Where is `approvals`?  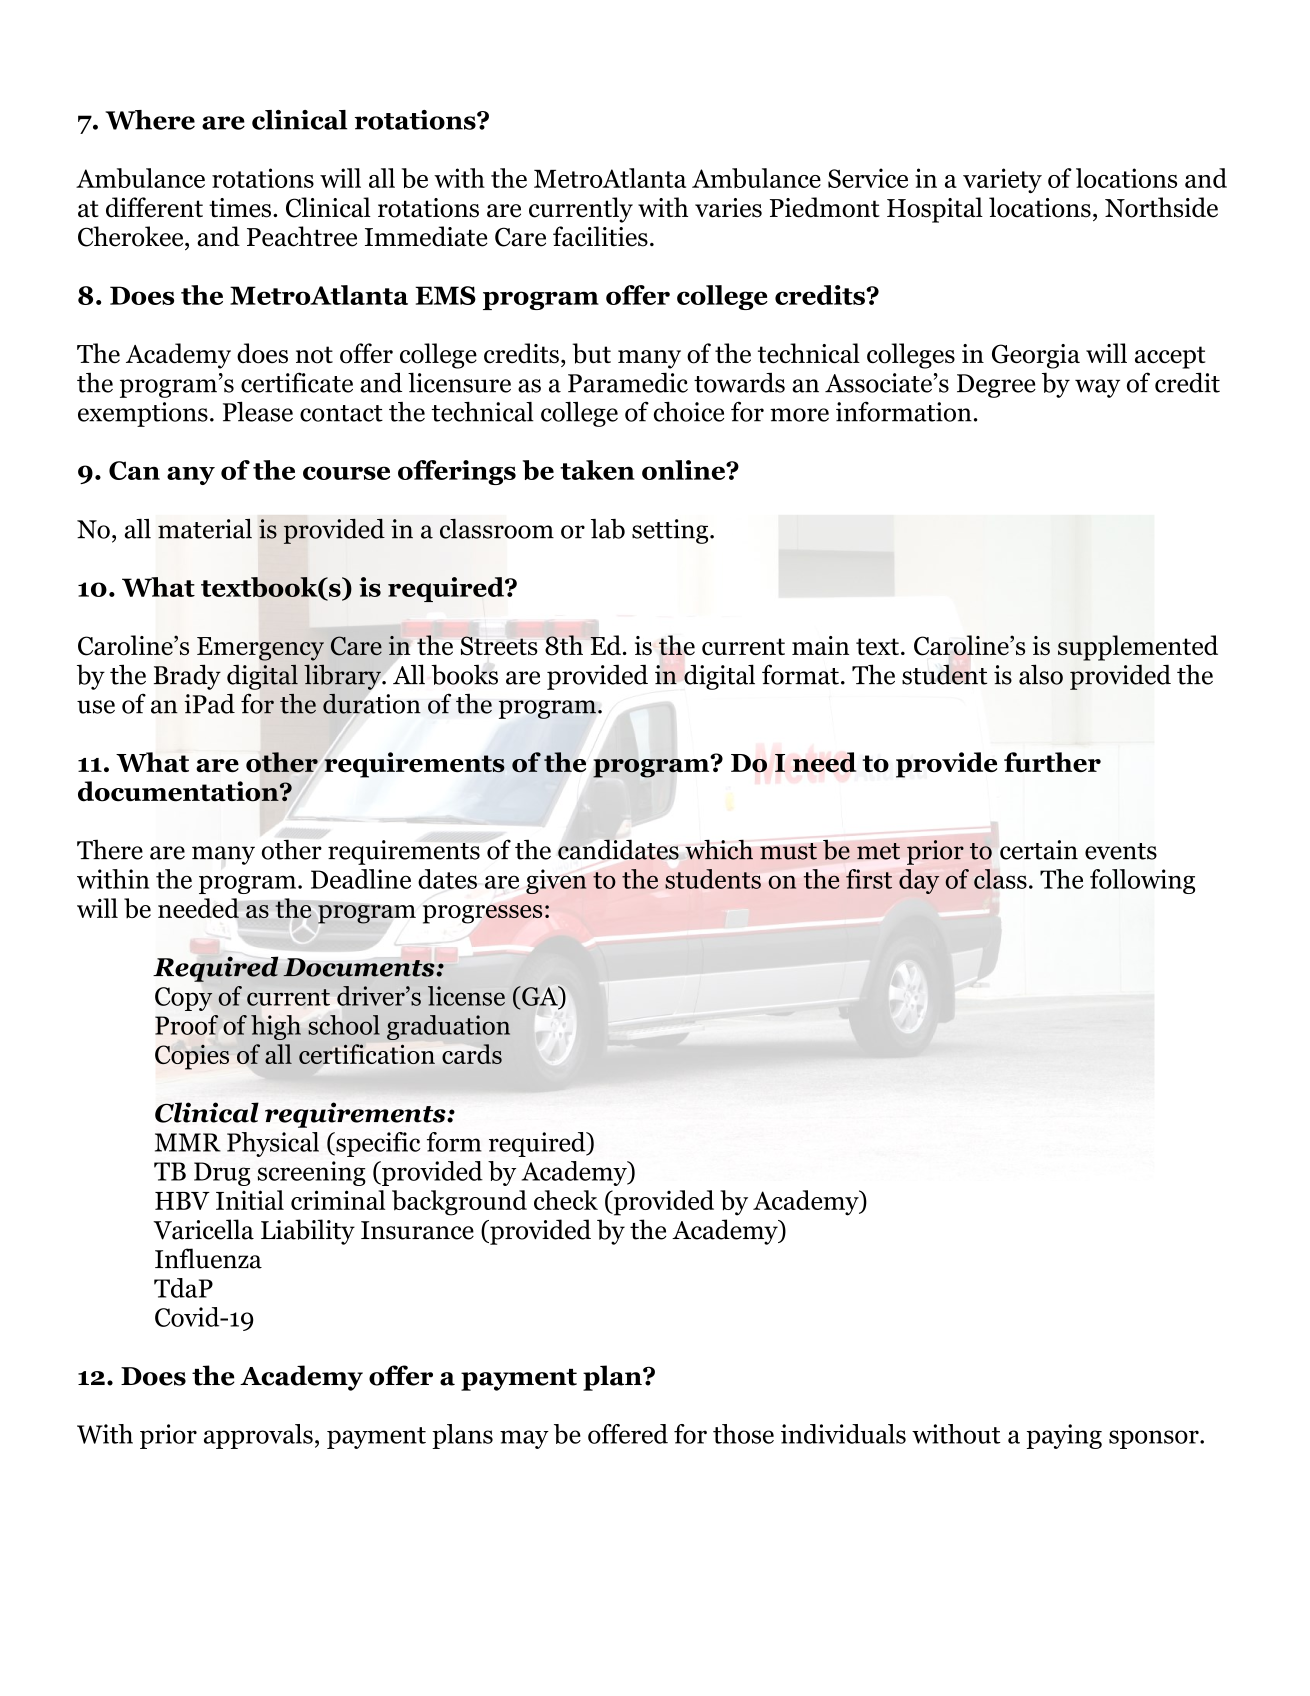 approvals is located at coordinates (258, 1436).
